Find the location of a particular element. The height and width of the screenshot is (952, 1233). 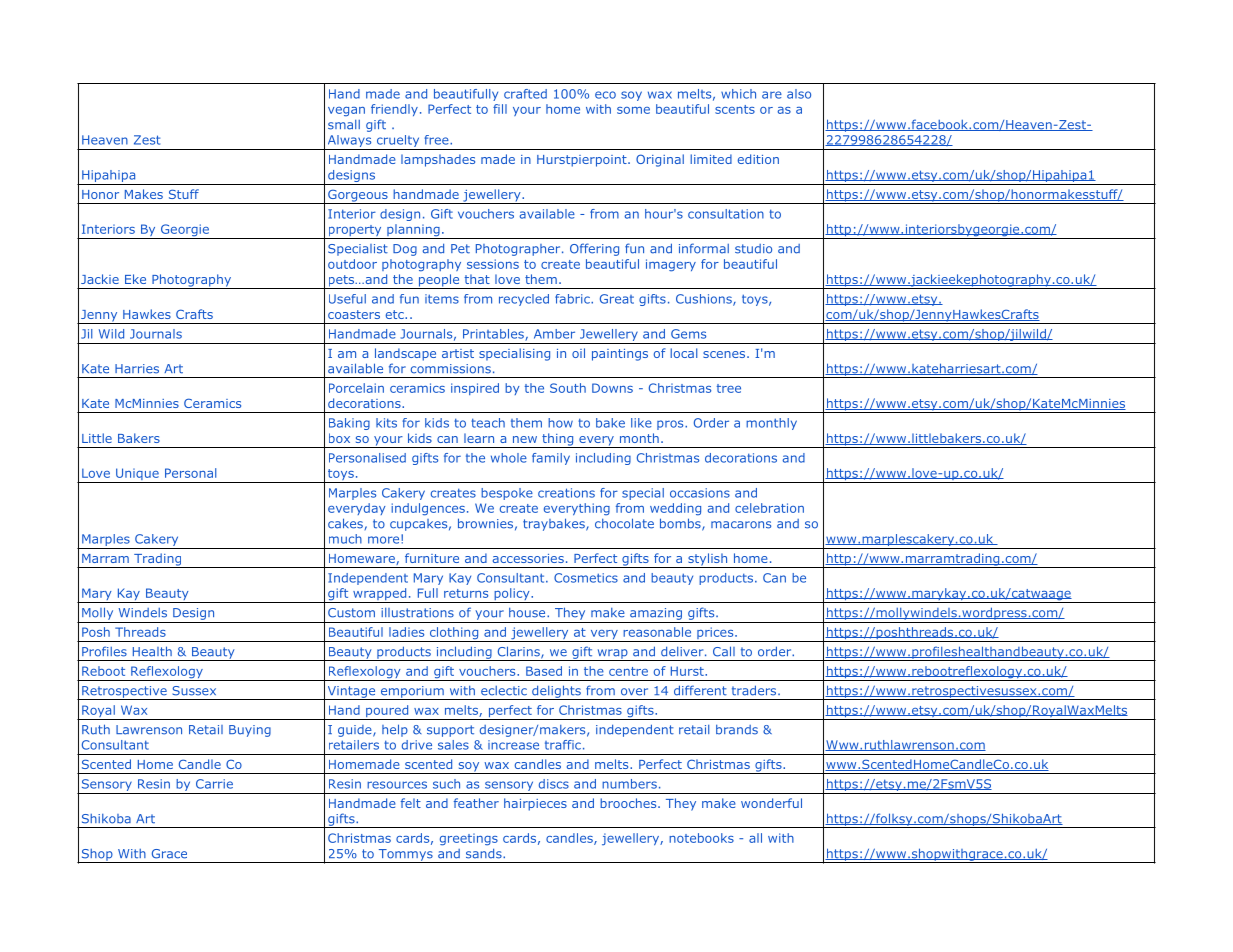

small is located at coordinates (344, 125).
